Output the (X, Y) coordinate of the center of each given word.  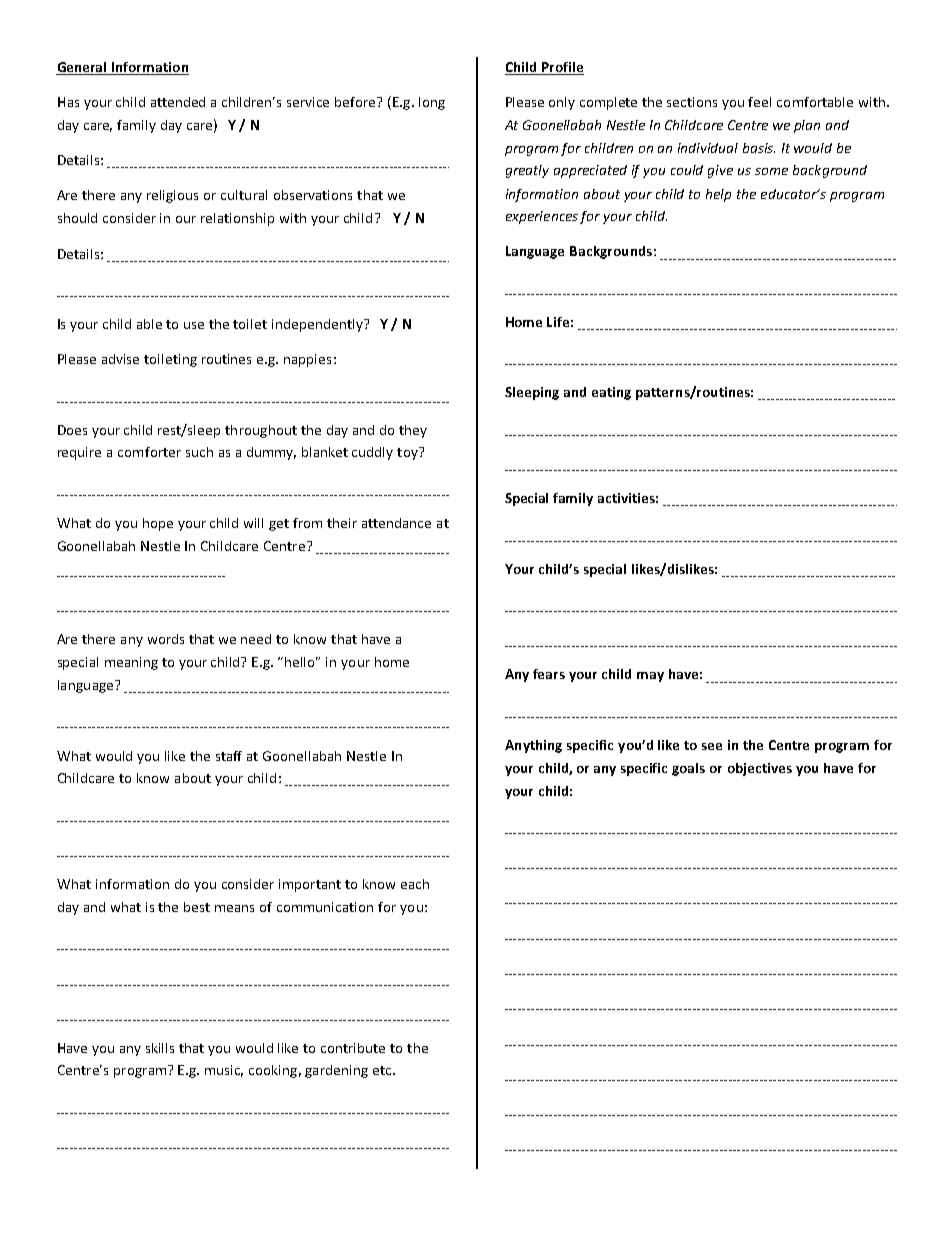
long (432, 103)
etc (382, 1070)
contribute (353, 1048)
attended (178, 102)
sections (692, 102)
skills (160, 1048)
